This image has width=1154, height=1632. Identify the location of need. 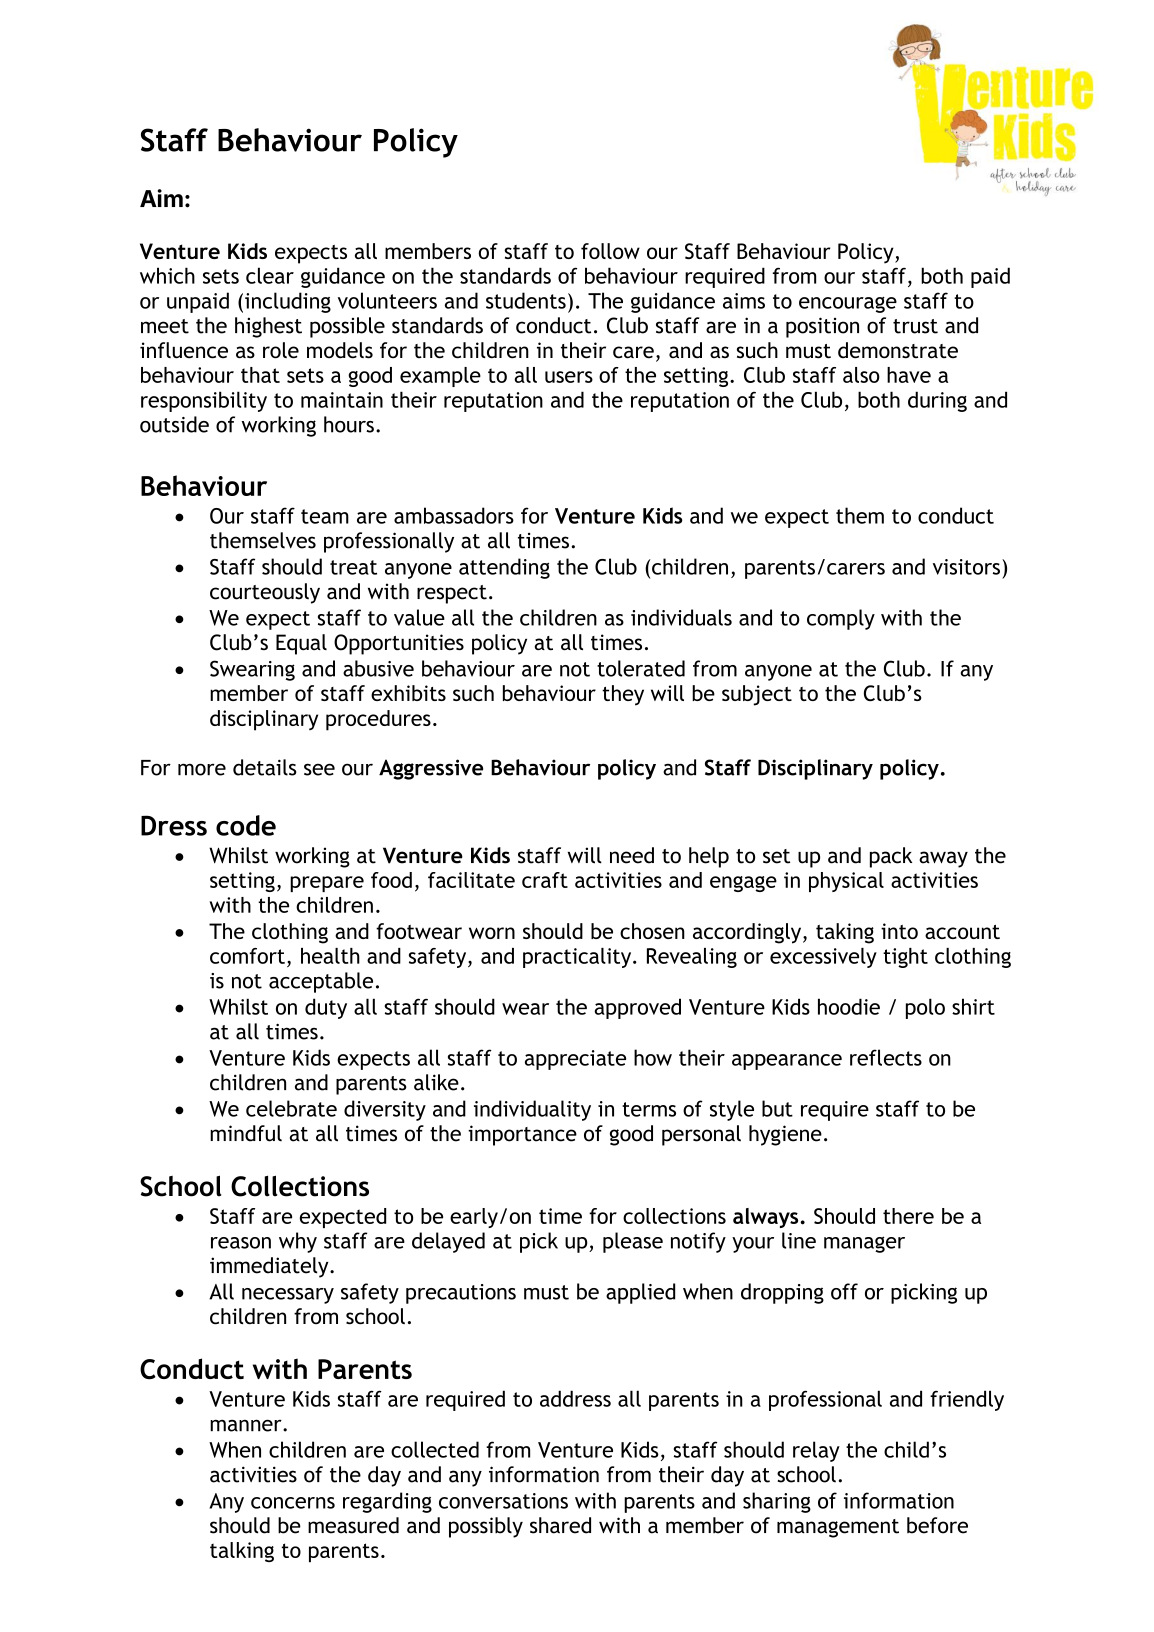
(632, 855).
